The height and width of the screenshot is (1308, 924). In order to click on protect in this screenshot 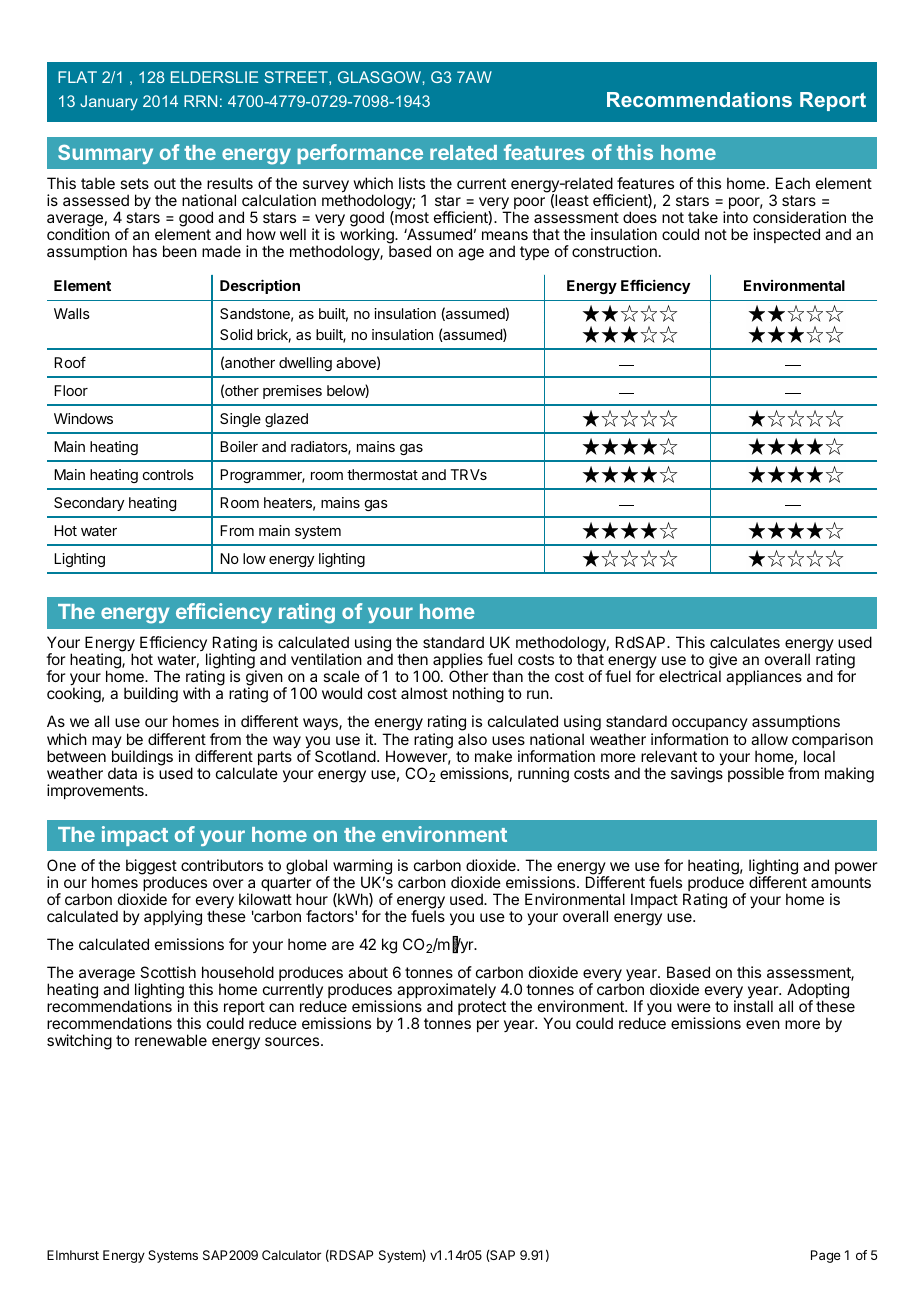, I will do `click(482, 1008)`.
